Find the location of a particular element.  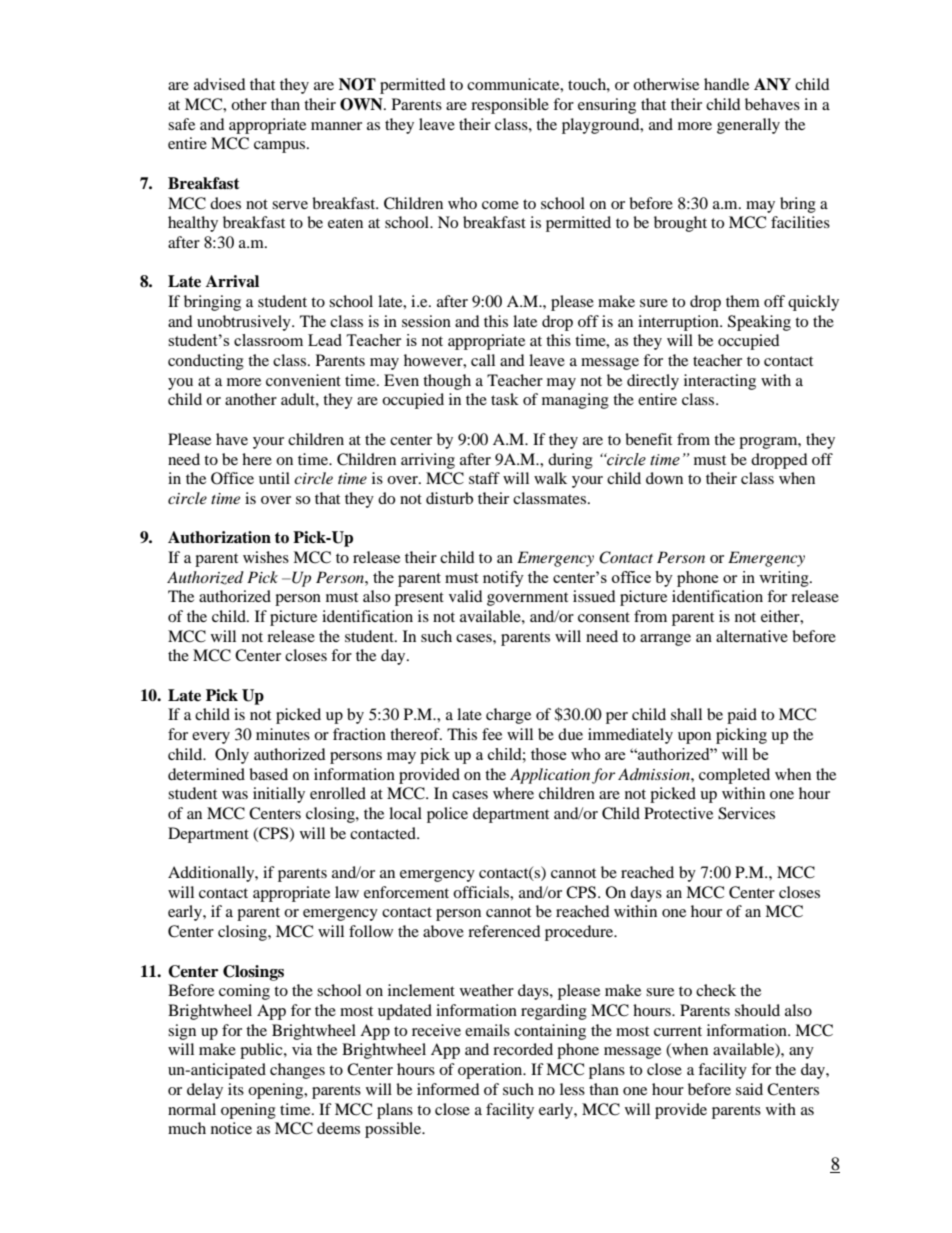

valid is located at coordinates (466, 596).
